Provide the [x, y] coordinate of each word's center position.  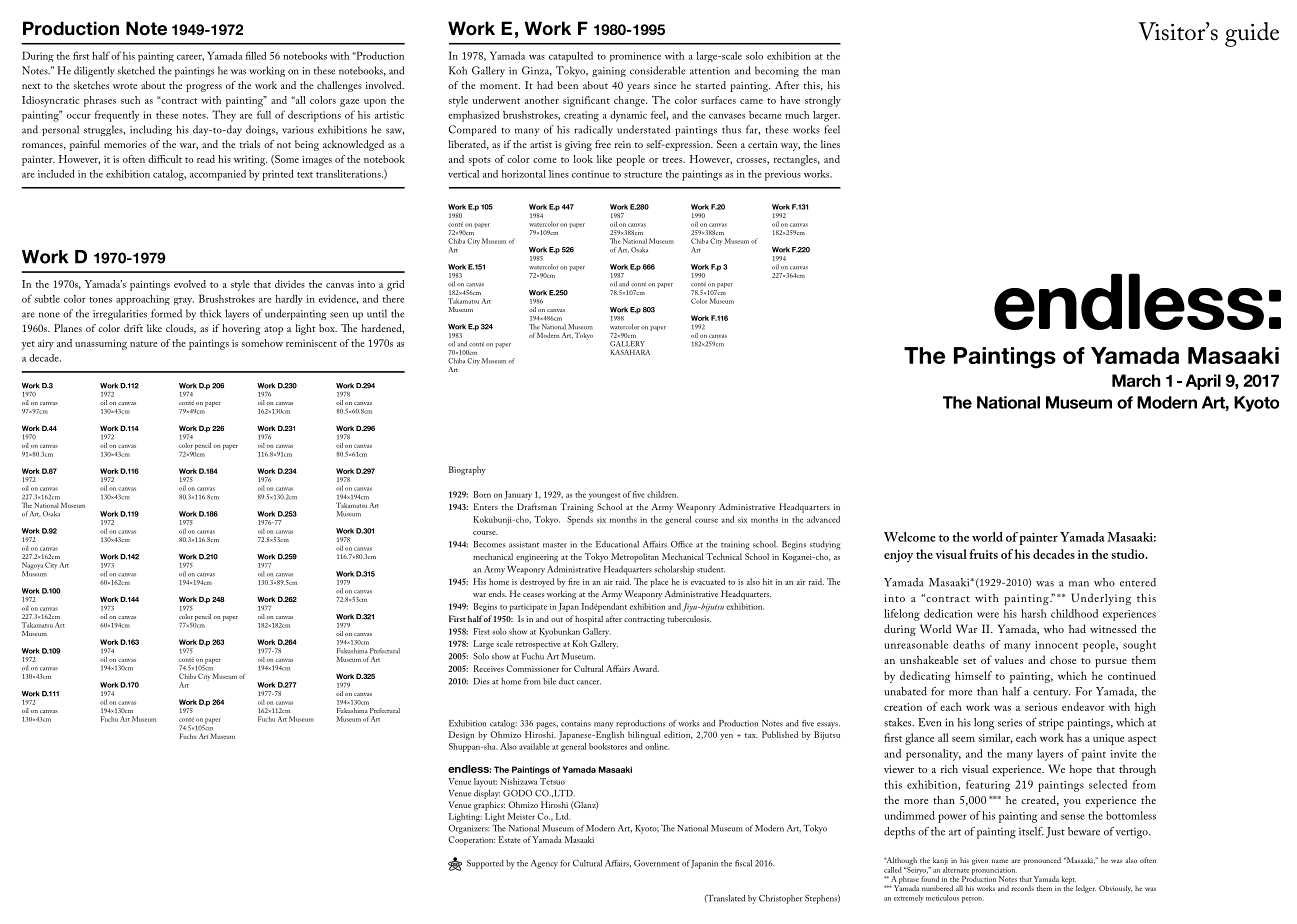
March [1136, 380]
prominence [635, 57]
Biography [467, 470]
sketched [136, 70]
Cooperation [471, 841]
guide [1252, 34]
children [662, 494]
